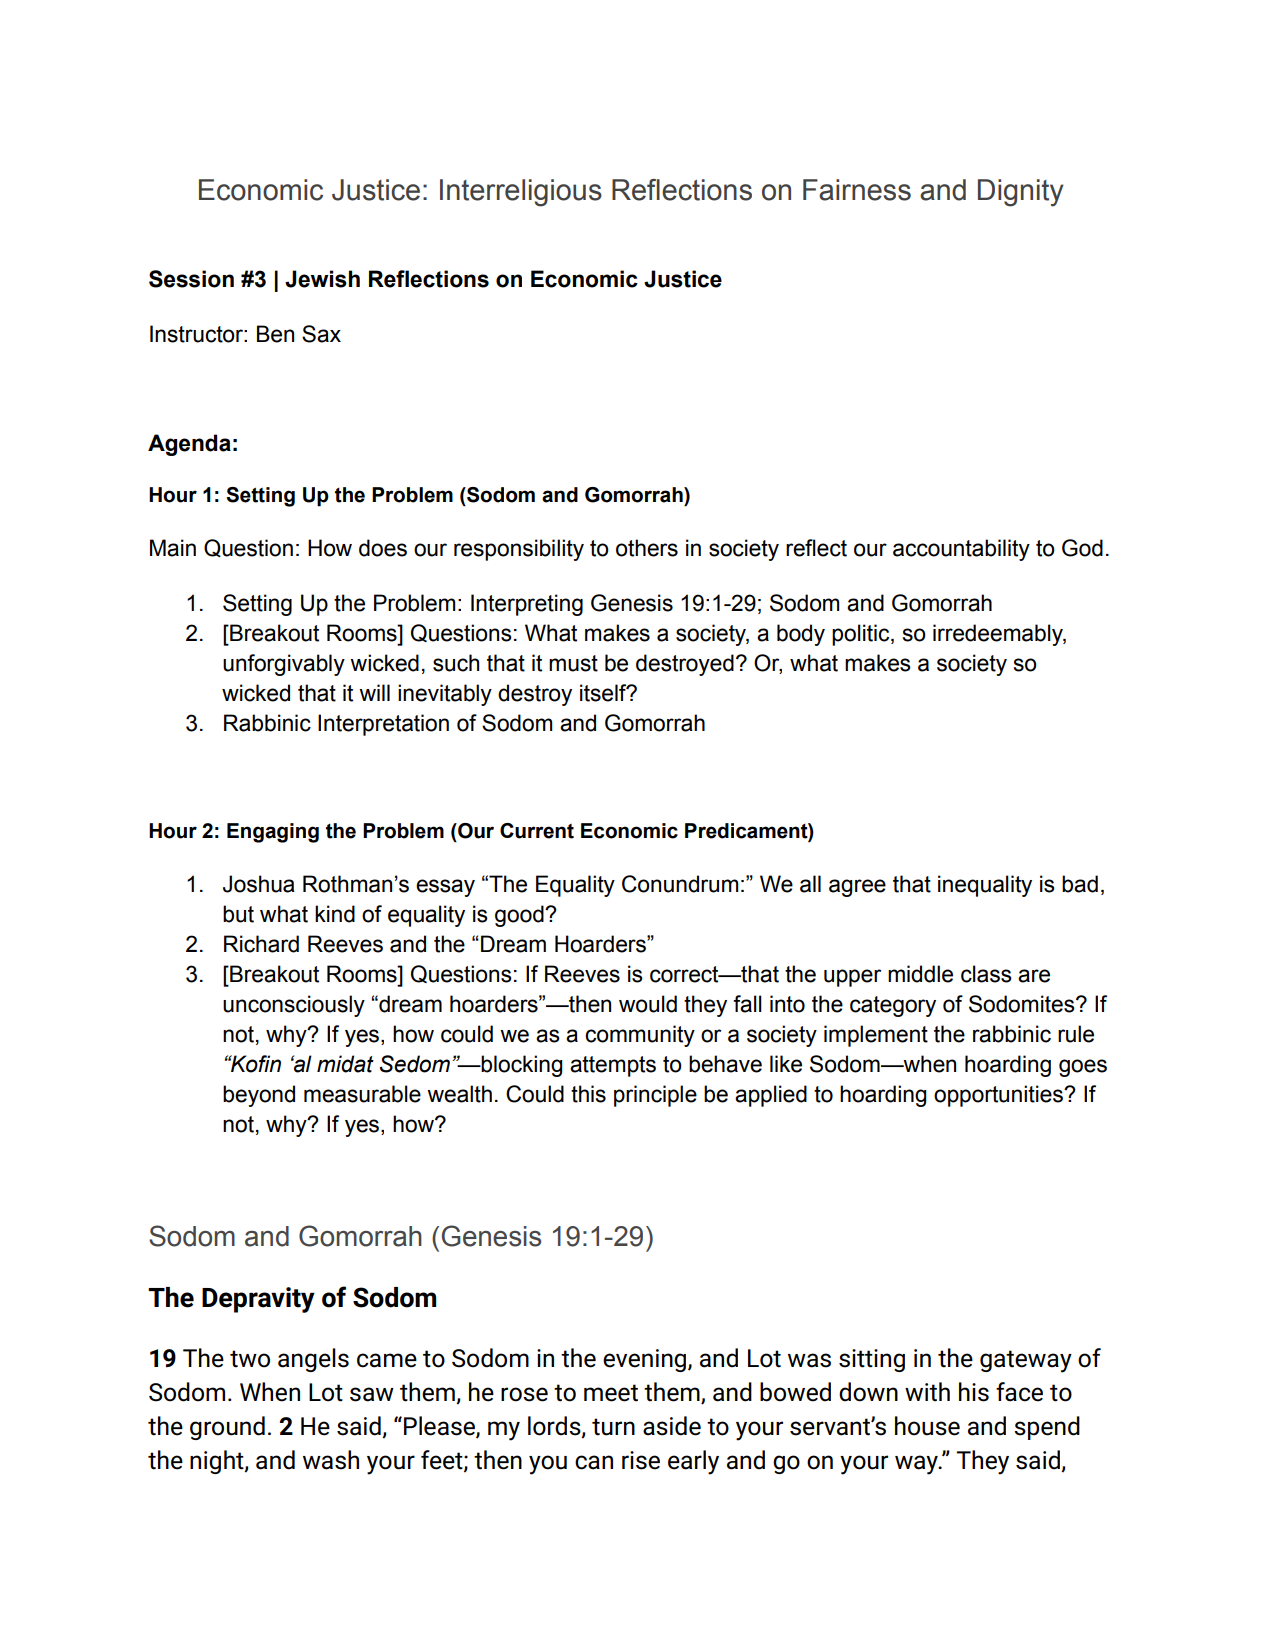 The image size is (1261, 1632). I want to click on Jewish, so click(322, 279).
